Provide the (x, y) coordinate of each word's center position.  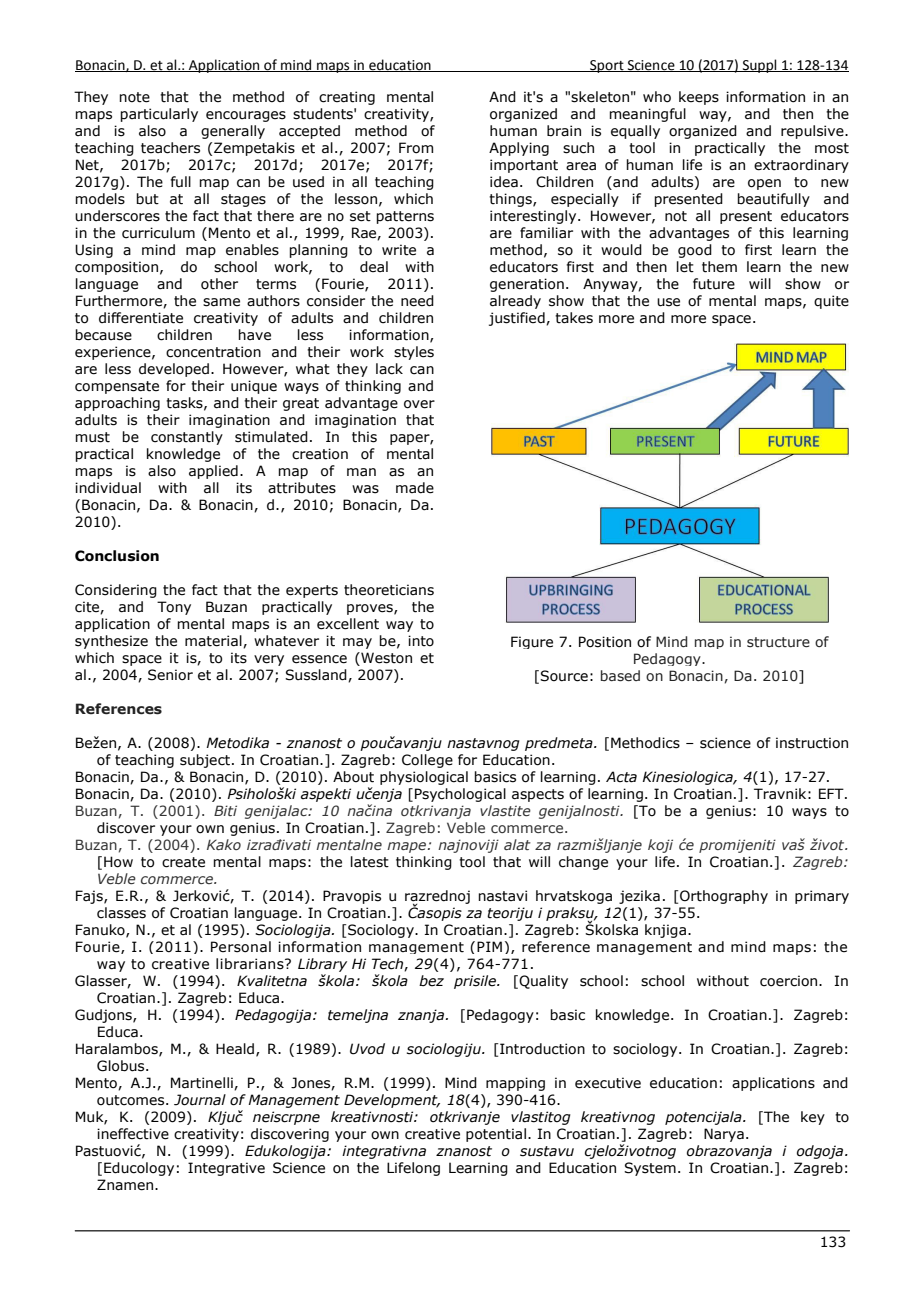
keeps (699, 98)
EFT (832, 793)
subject (206, 761)
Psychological (460, 795)
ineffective (133, 1134)
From (416, 148)
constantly (187, 438)
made (415, 488)
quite (831, 302)
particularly (159, 115)
